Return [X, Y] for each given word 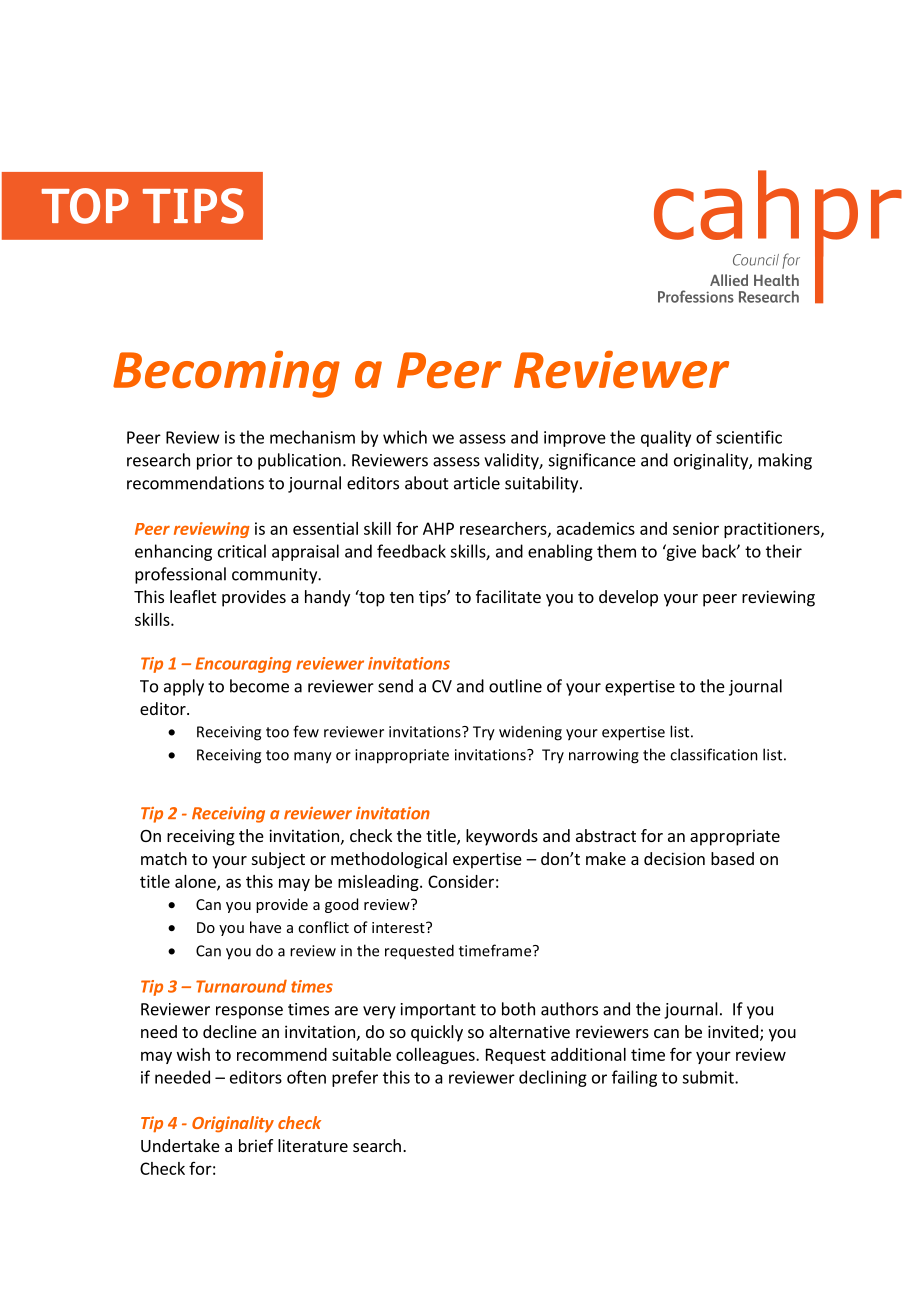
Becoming [226, 374]
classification [714, 754]
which [405, 437]
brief [256, 1145]
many [313, 758]
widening [530, 733]
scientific [749, 437]
